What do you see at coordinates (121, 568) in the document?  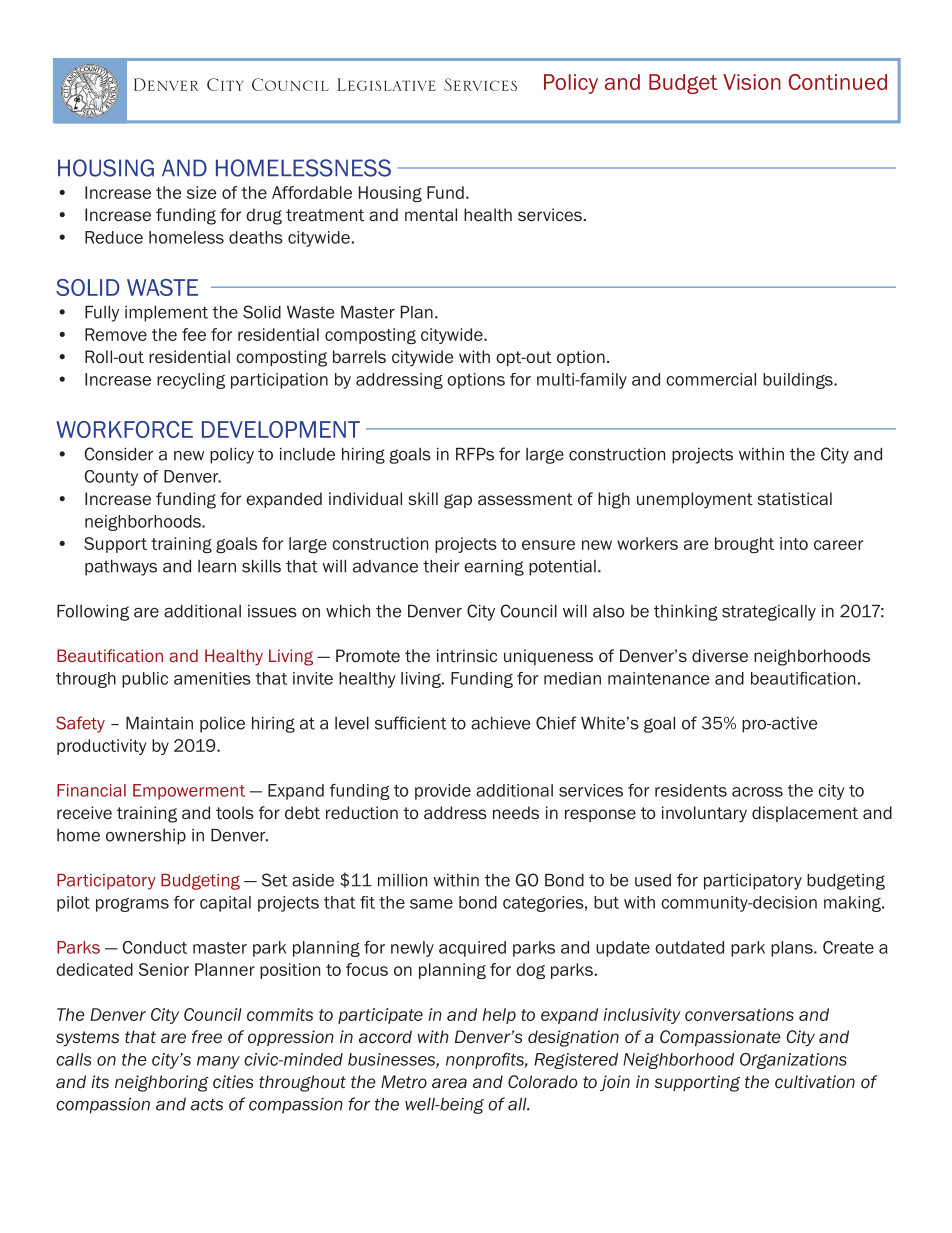 I see `pathways` at bounding box center [121, 568].
